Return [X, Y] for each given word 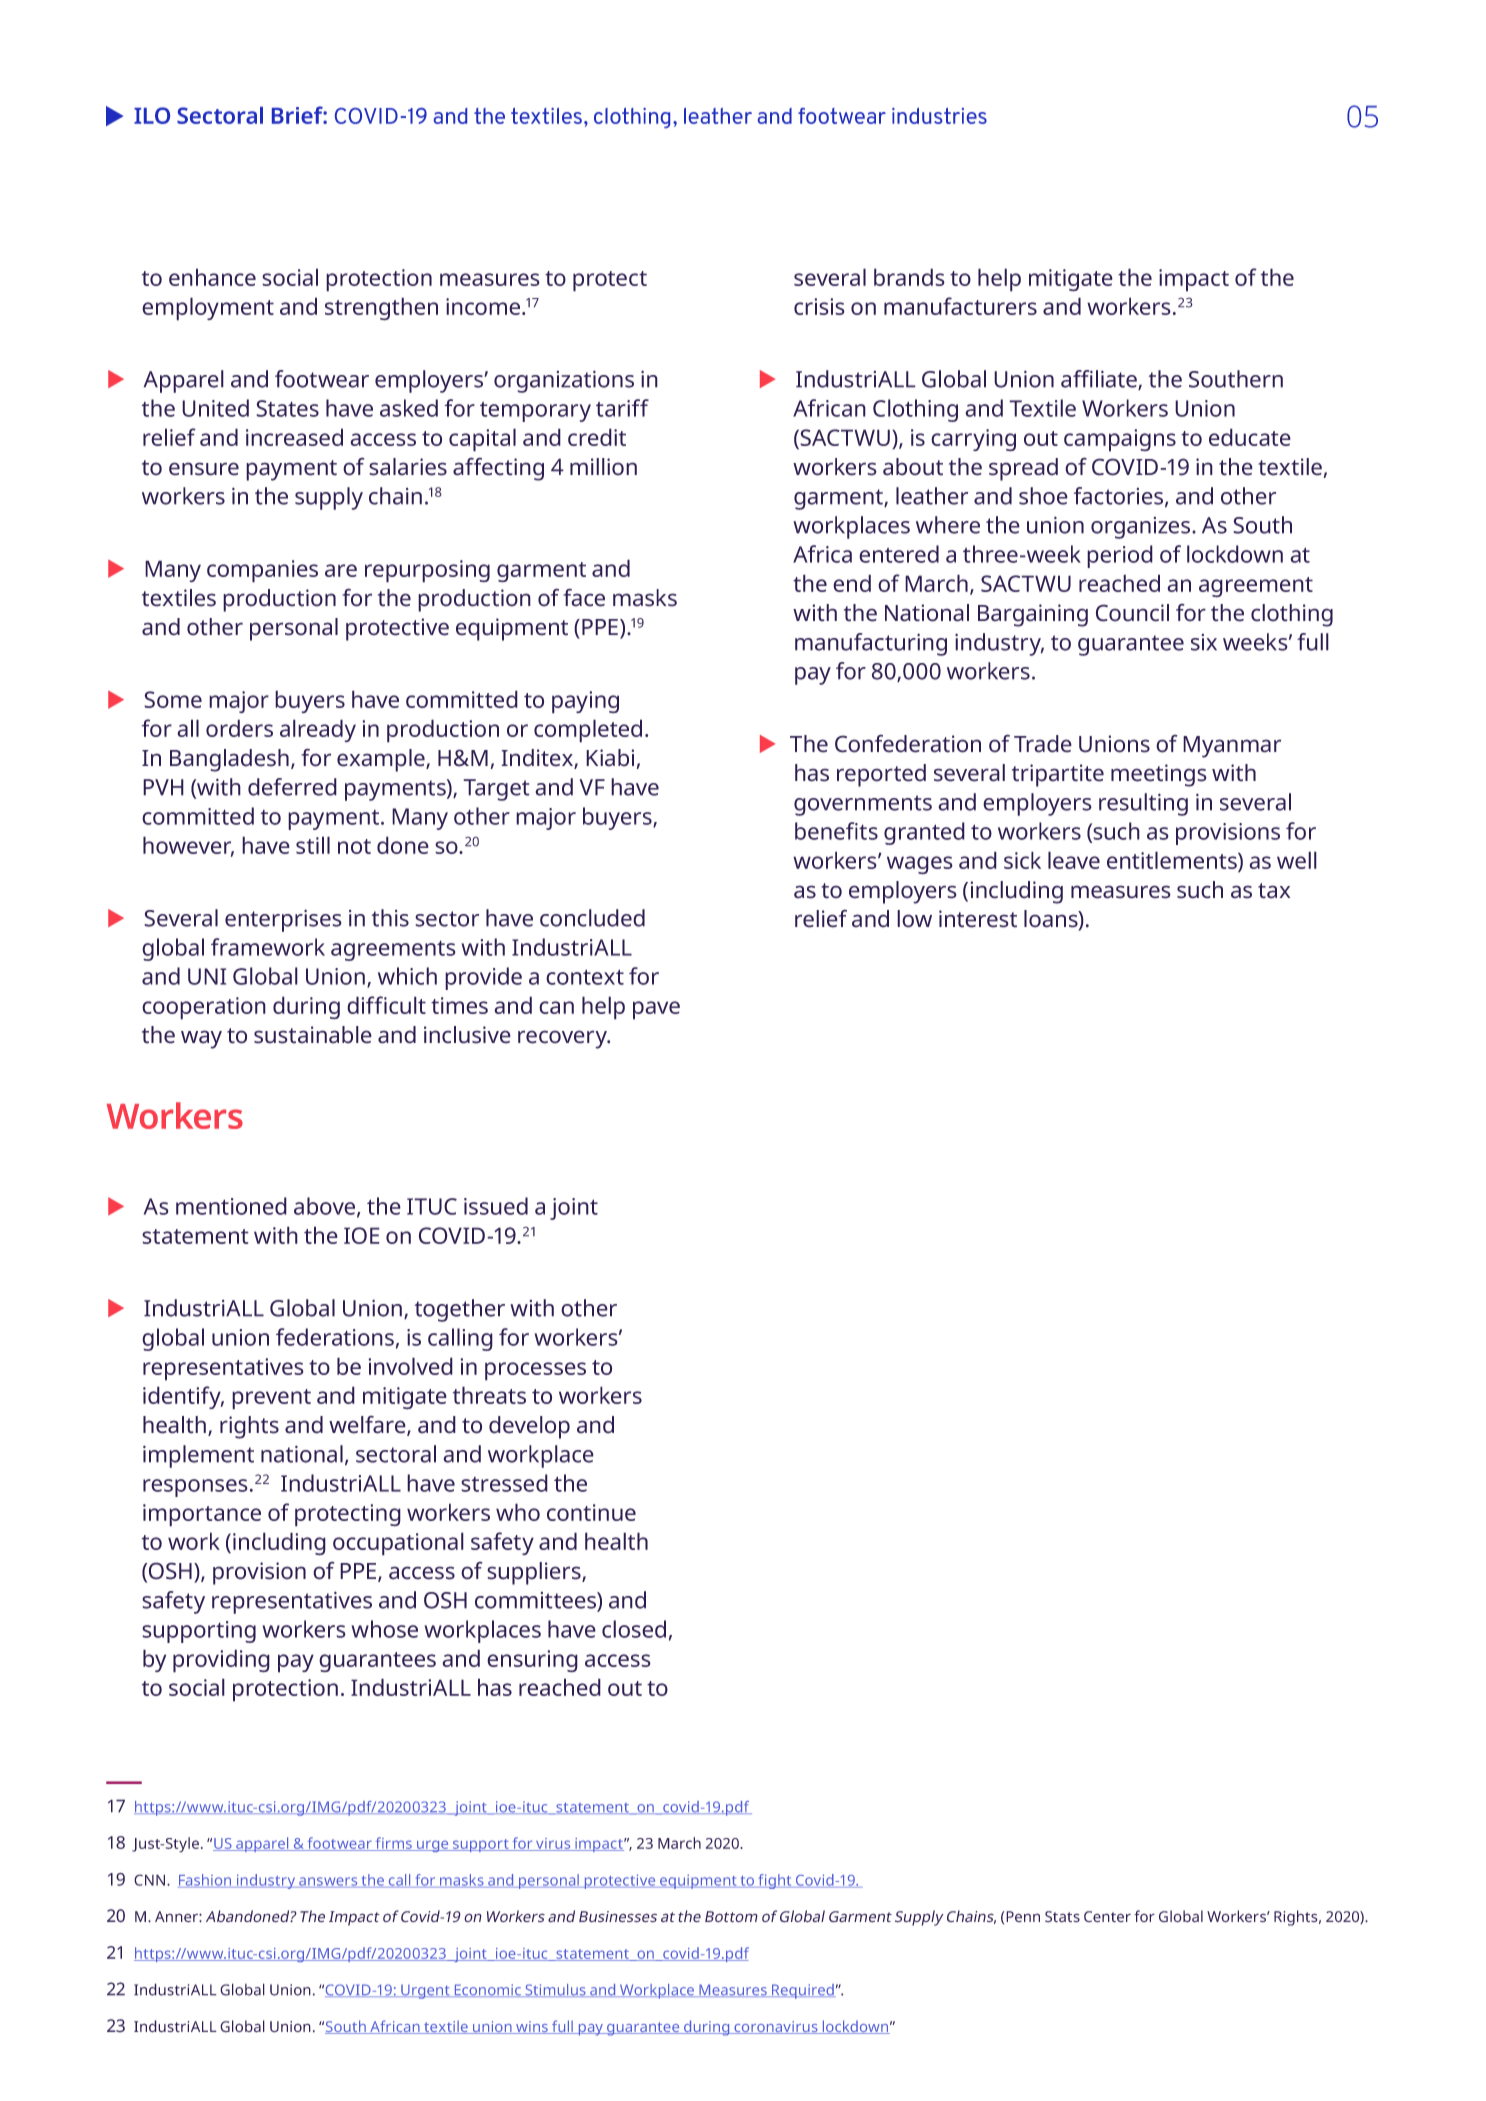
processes [535, 1371]
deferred [292, 787]
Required [802, 1991]
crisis [819, 306]
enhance [212, 277]
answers [328, 1882]
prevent [271, 1399]
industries [939, 116]
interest [978, 919]
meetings [1159, 775]
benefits [836, 831]
